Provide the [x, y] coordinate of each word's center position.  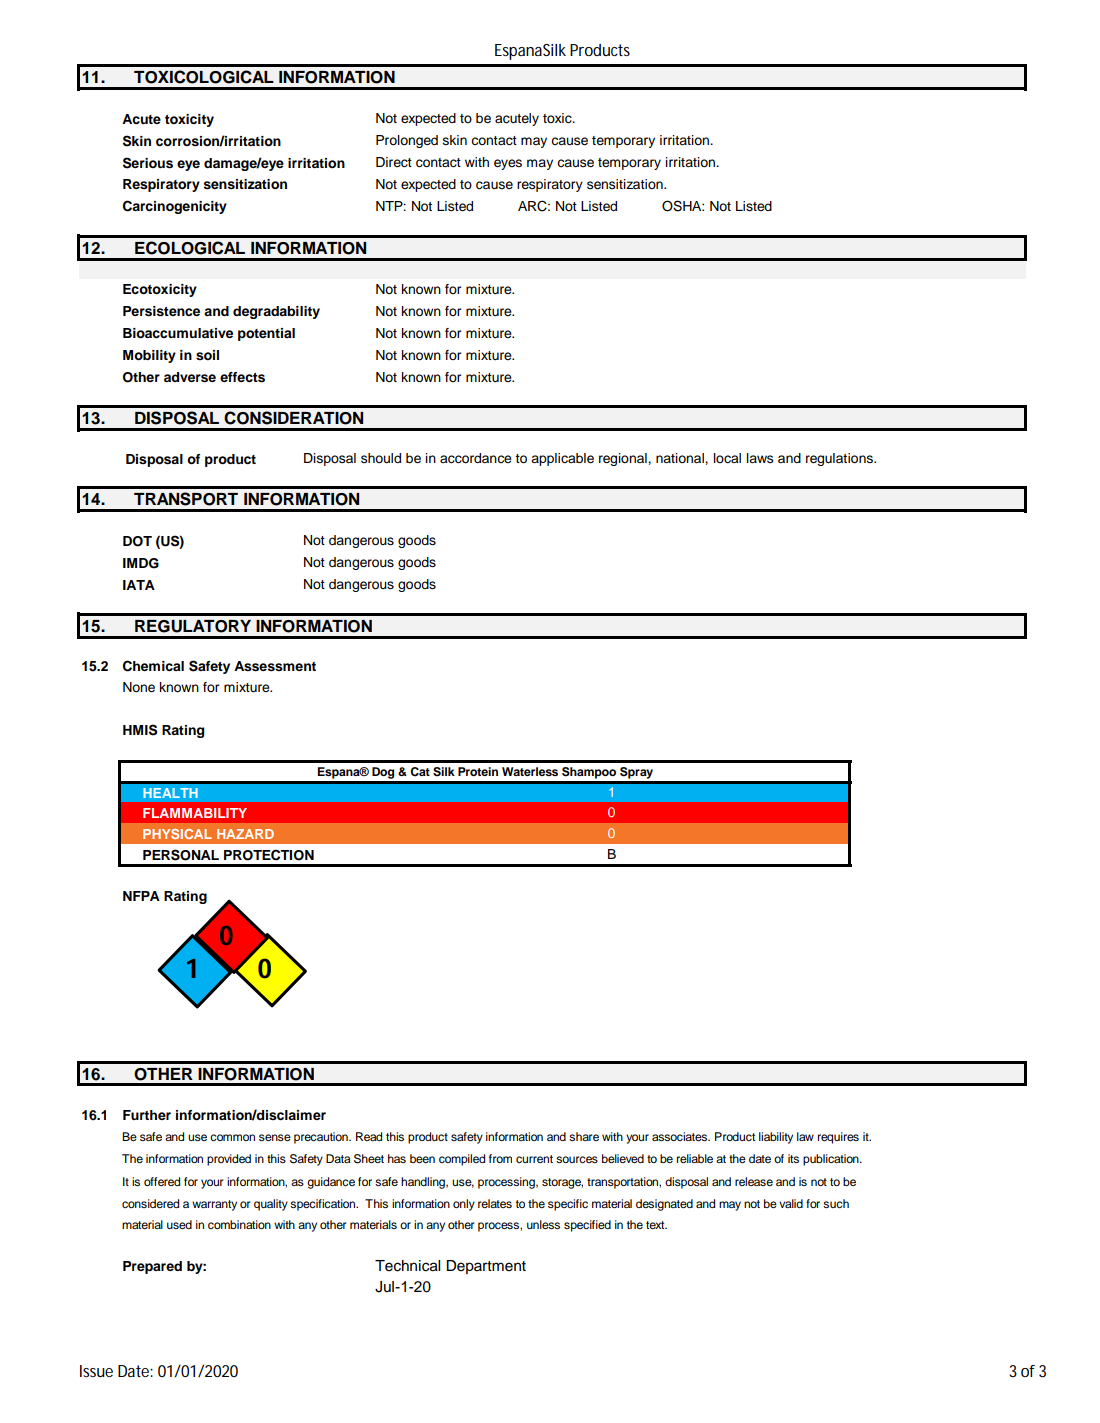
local [727, 458]
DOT [137, 541]
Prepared [152, 1267]
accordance [476, 458]
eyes [508, 164]
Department [486, 1267]
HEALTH [170, 793]
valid [791, 1203]
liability [776, 1138]
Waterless [530, 771]
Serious [148, 163]
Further [147, 1115]
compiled [462, 1160]
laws [760, 458]
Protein [478, 771]
